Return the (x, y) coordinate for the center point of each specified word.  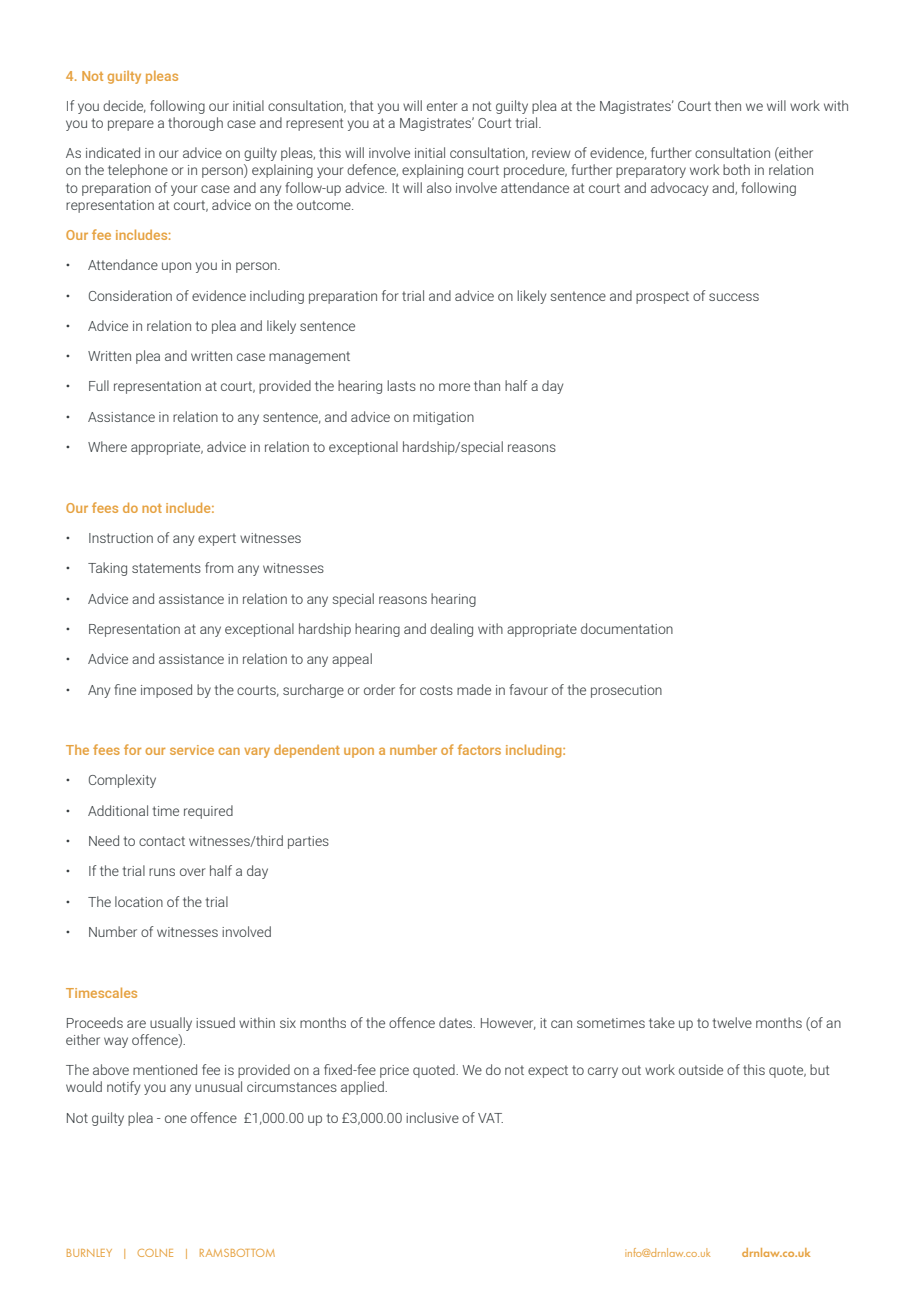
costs (436, 690)
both (736, 169)
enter (442, 106)
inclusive (432, 1117)
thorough (195, 124)
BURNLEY (89, 1253)
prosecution (626, 691)
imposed (166, 691)
